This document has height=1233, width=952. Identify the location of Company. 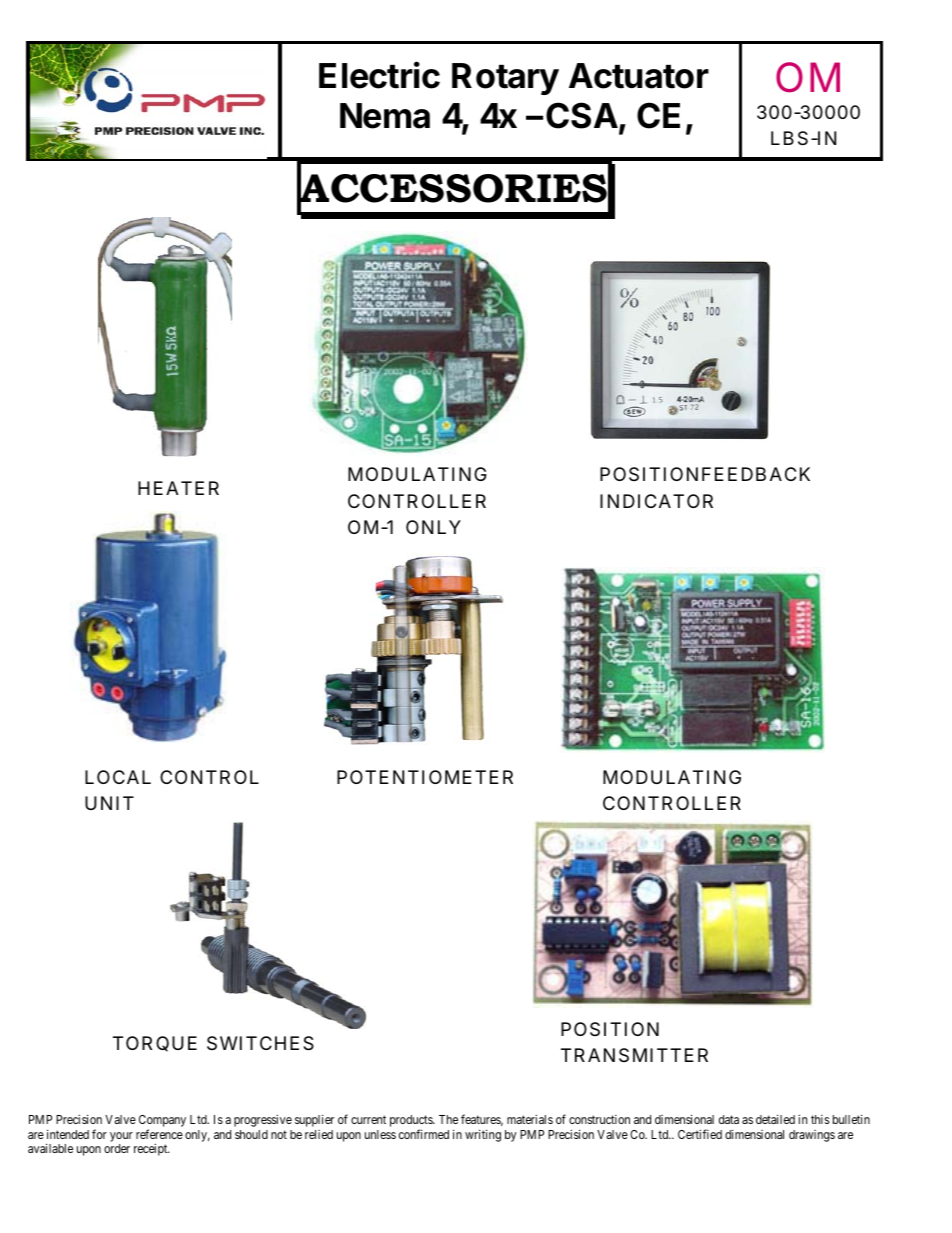
(162, 1122).
